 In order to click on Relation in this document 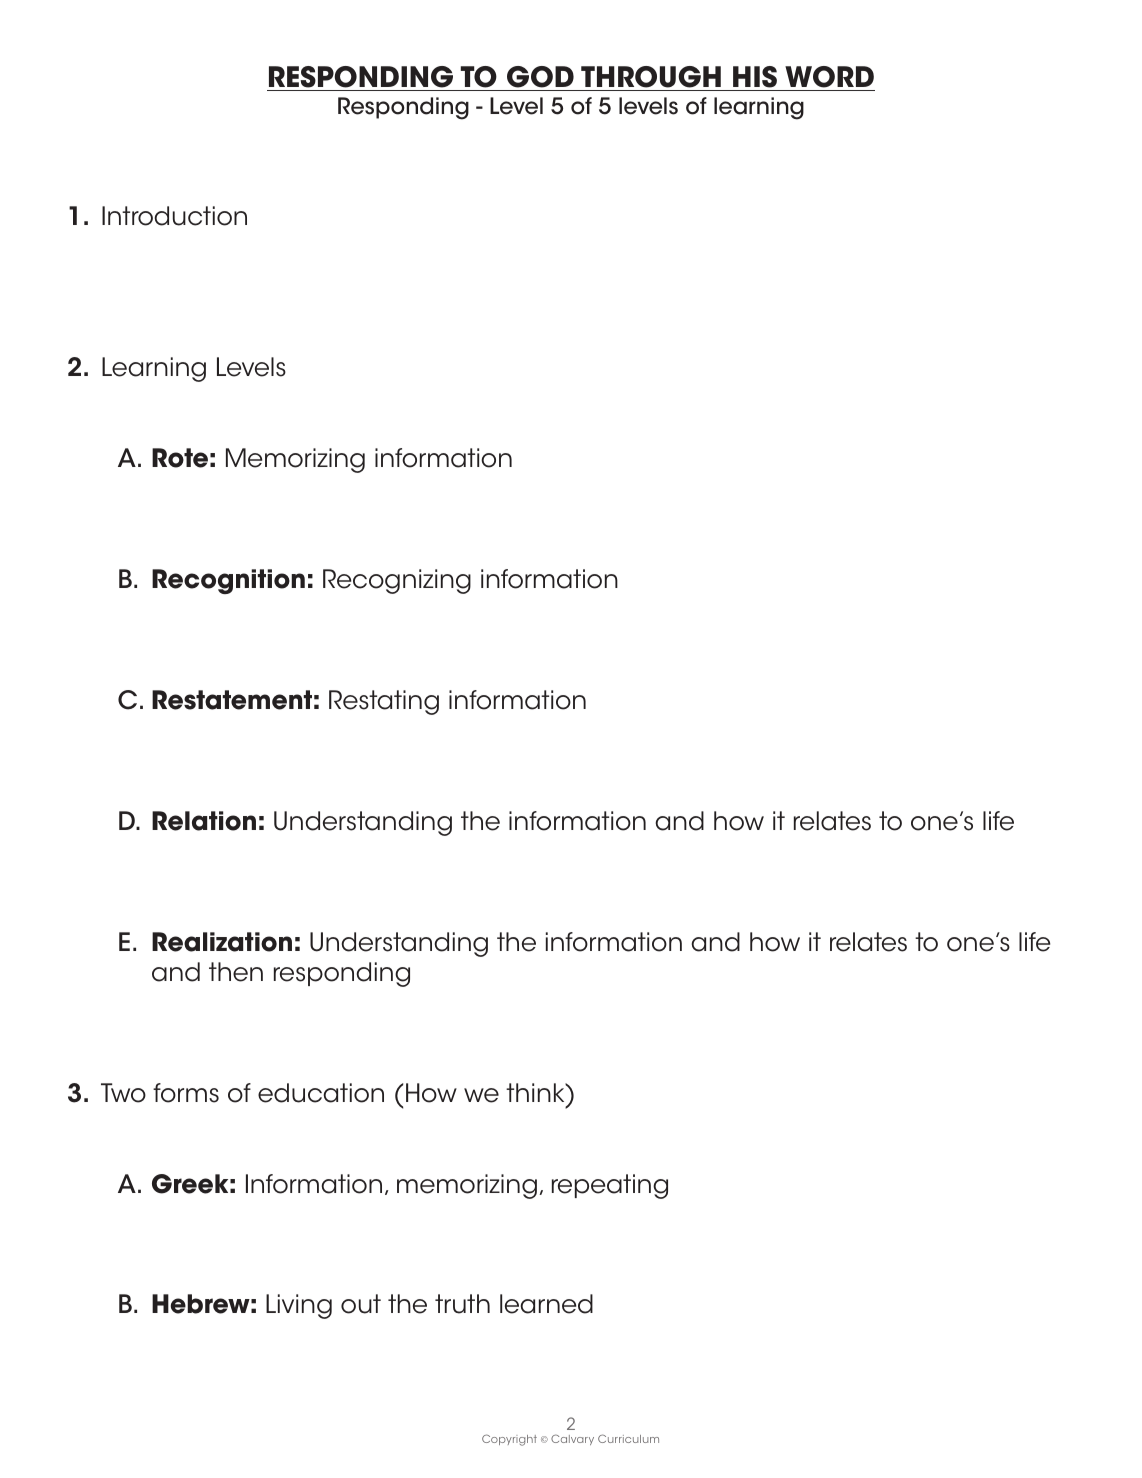, I will do `click(204, 821)`.
